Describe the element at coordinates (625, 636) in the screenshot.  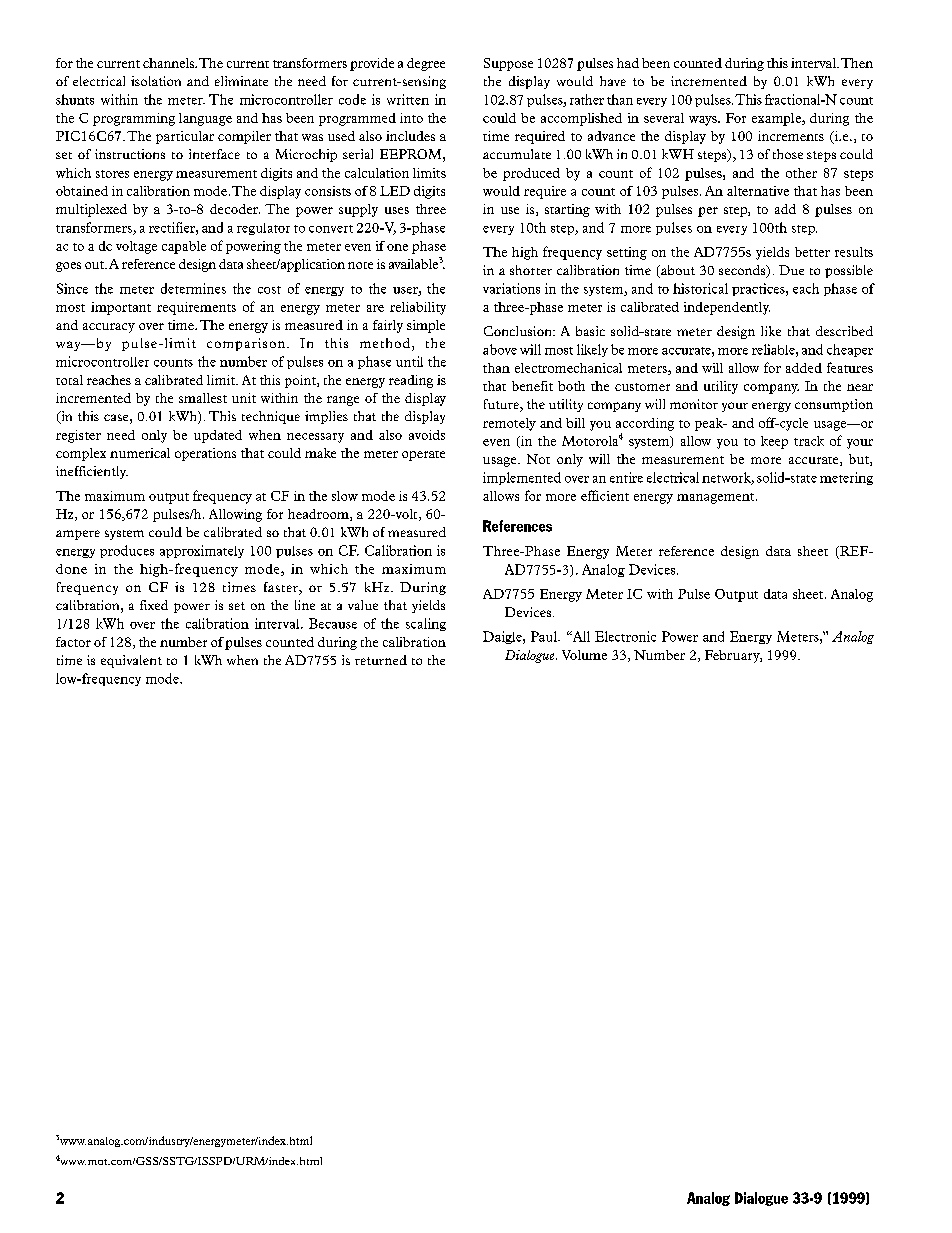
I see `Electronic` at that location.
